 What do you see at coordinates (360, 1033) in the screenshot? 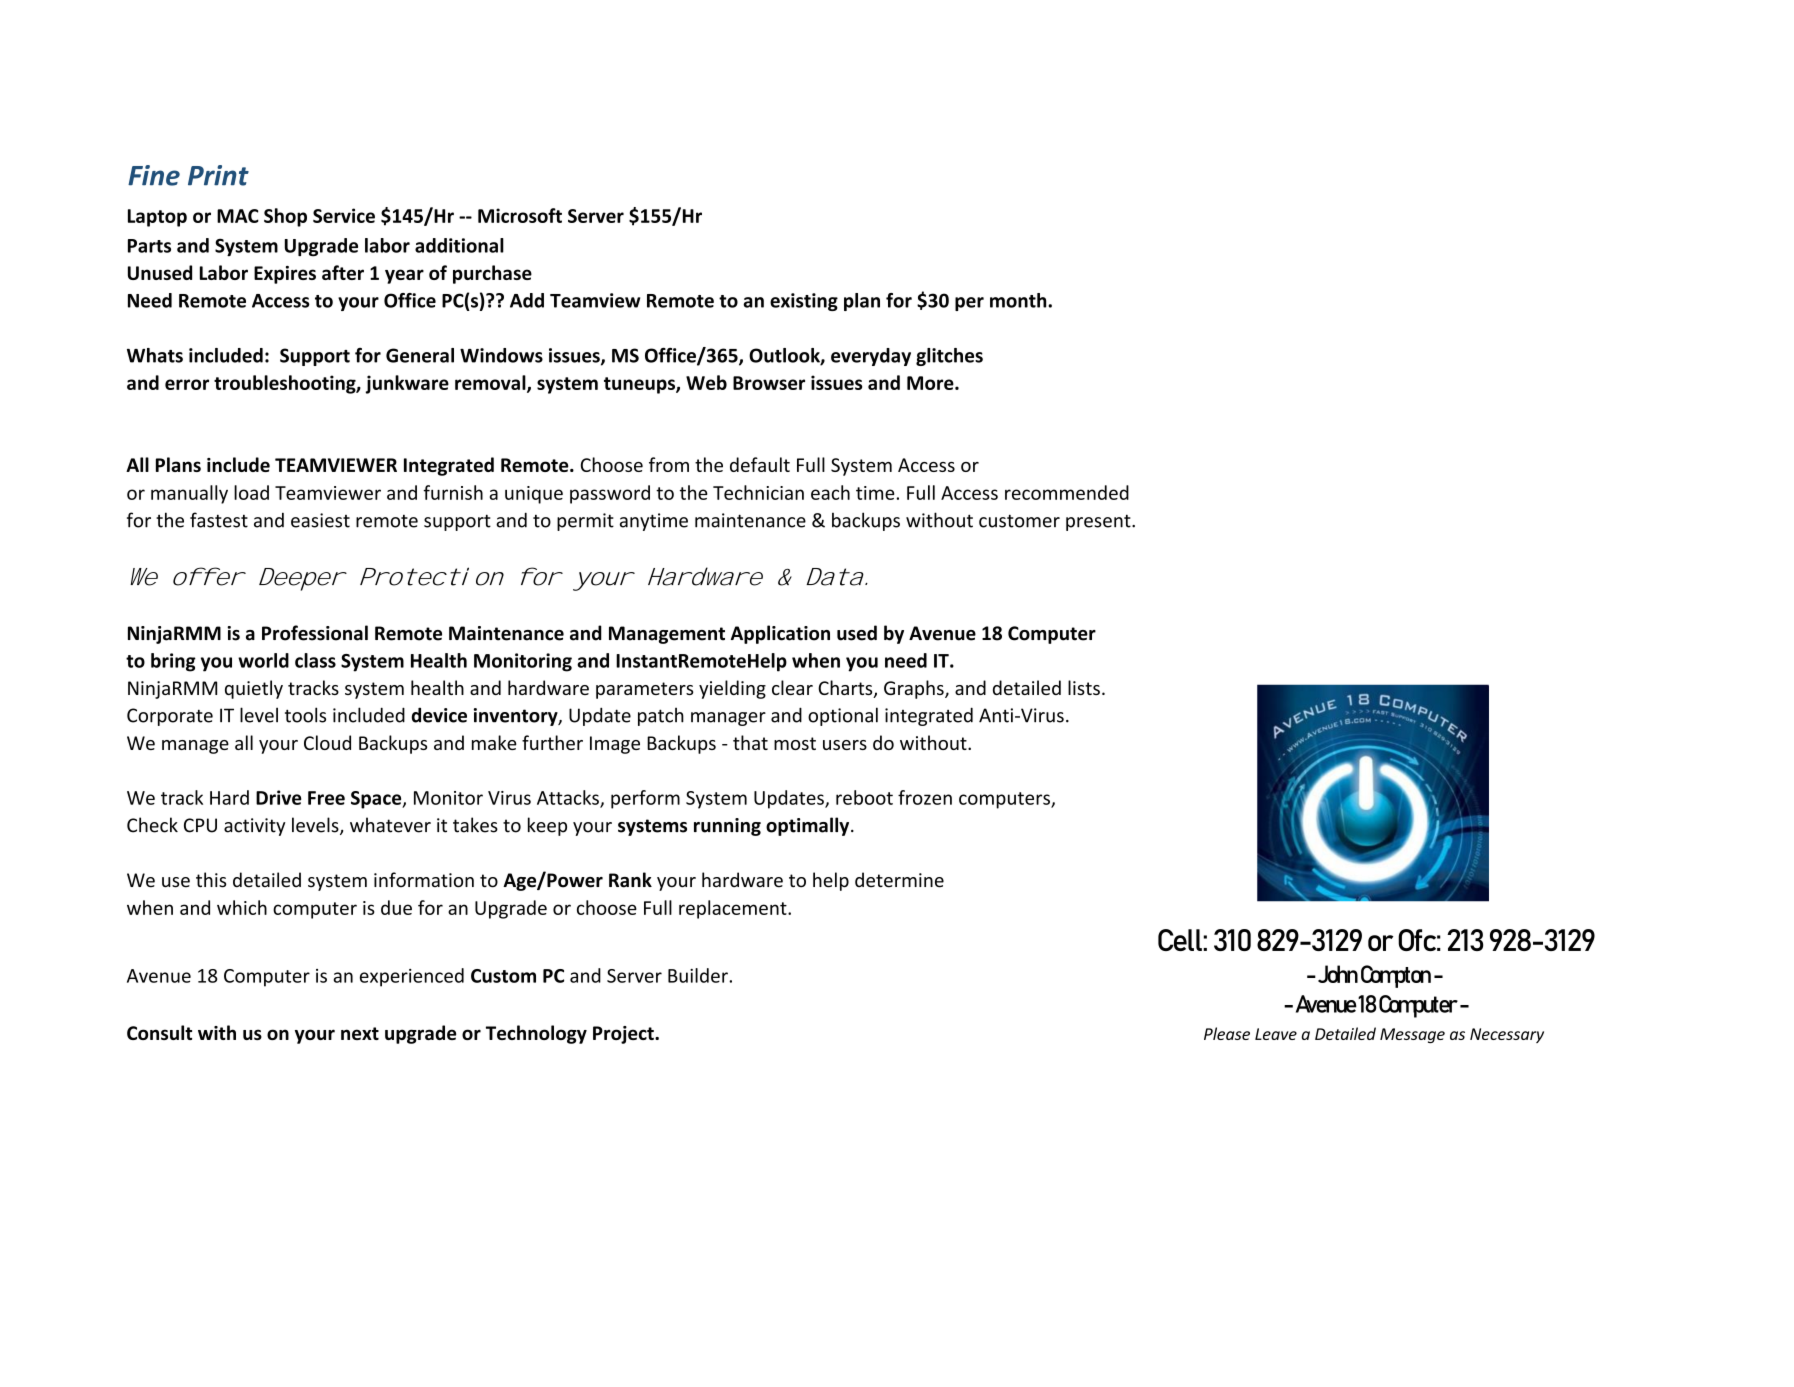
I see `next` at bounding box center [360, 1033].
